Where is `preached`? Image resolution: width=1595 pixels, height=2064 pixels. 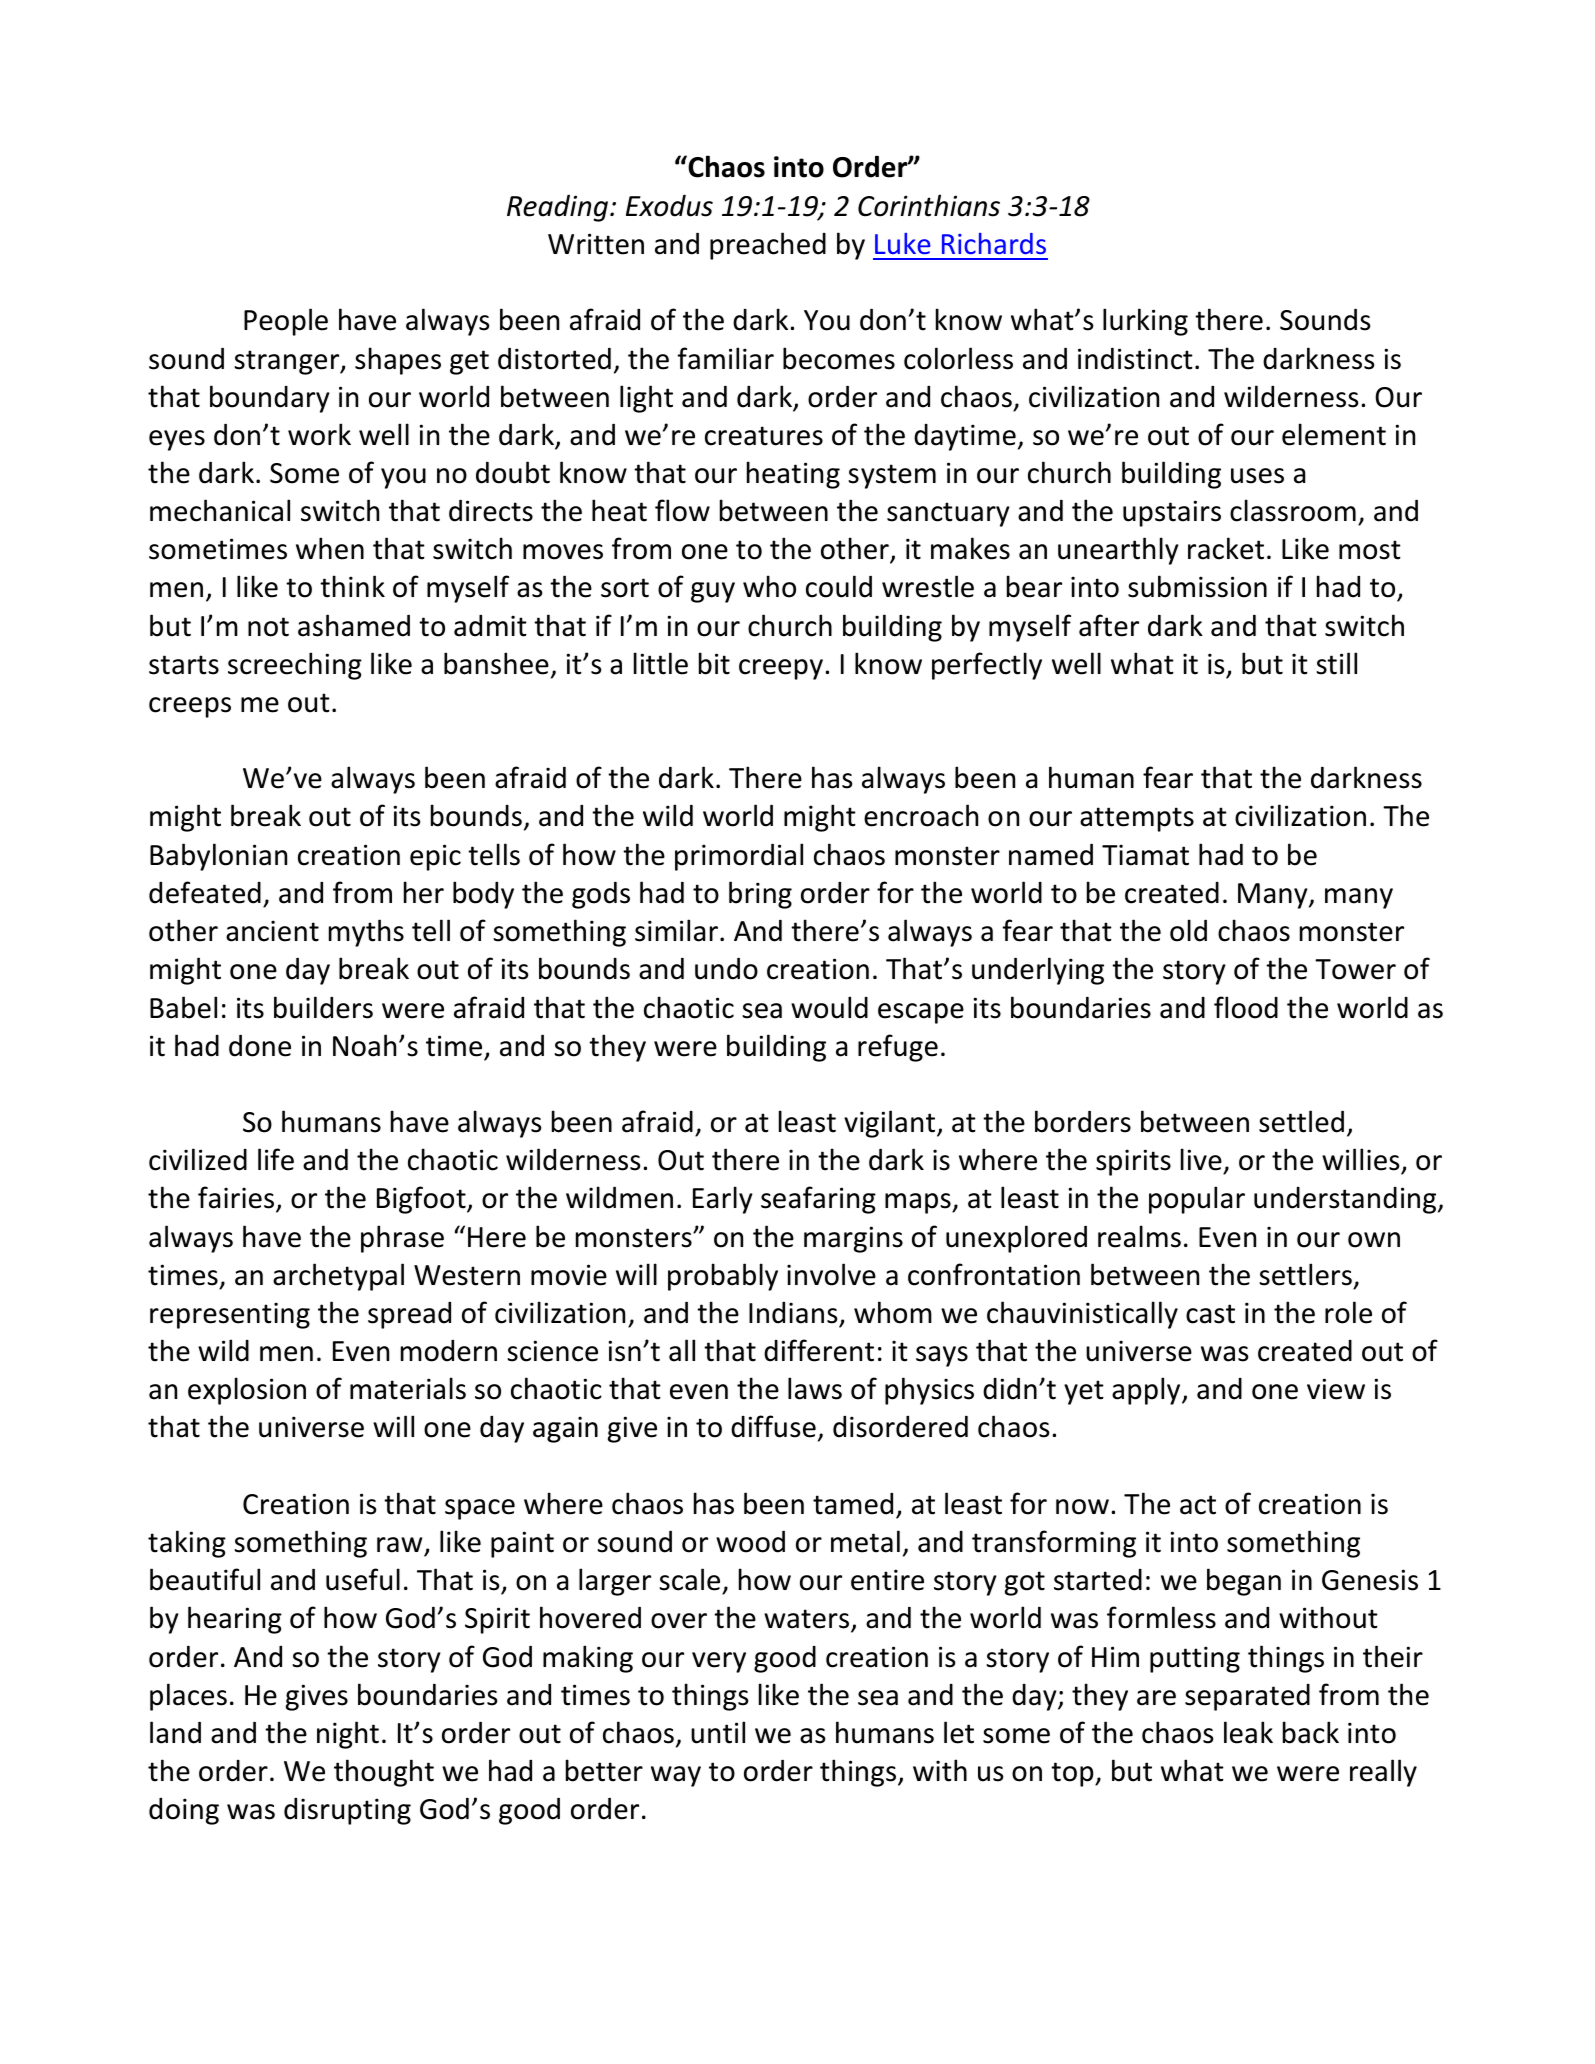
preached is located at coordinates (768, 246).
